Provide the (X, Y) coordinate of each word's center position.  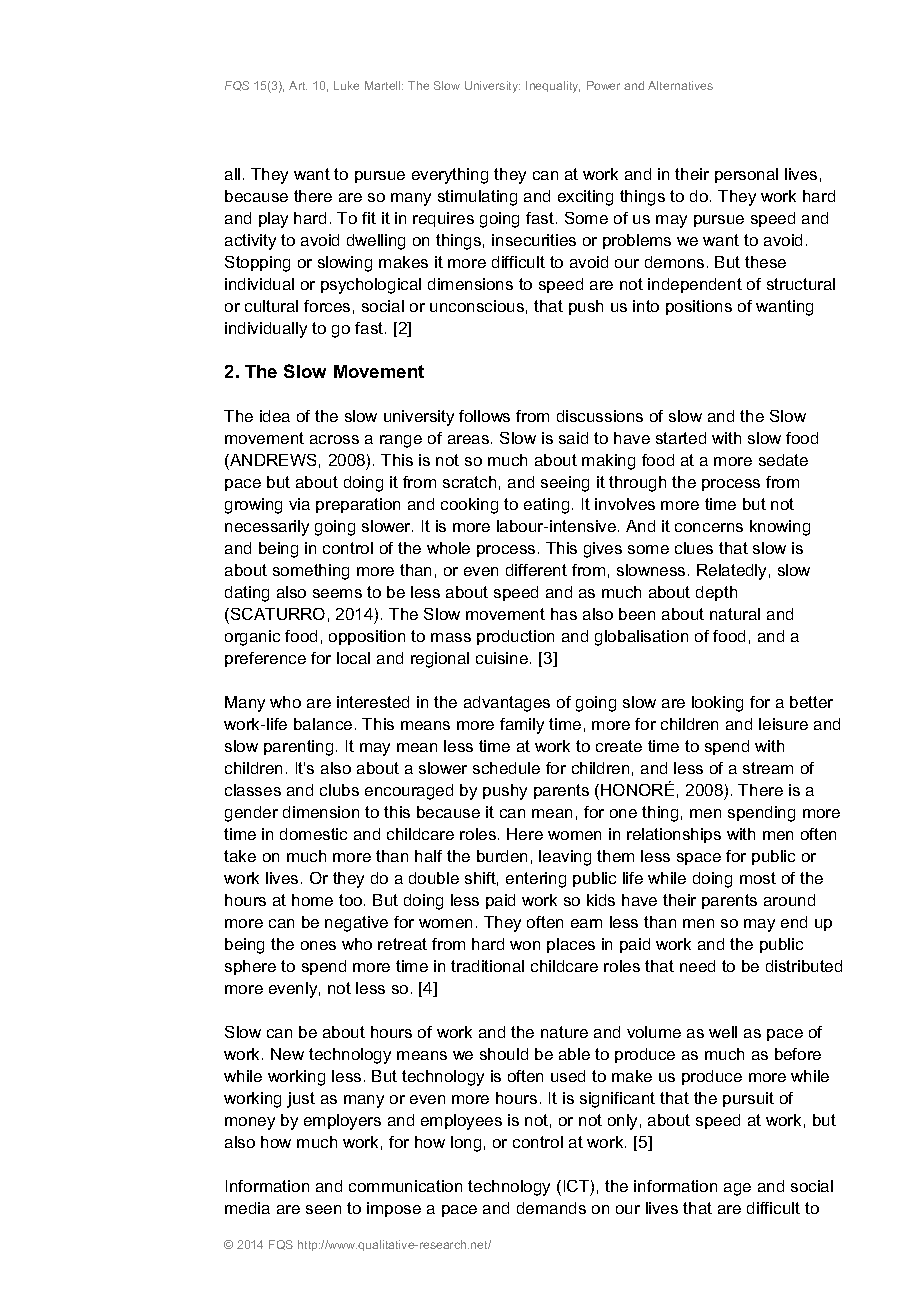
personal (746, 175)
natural (735, 614)
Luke (346, 85)
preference (265, 659)
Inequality (553, 87)
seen (323, 1209)
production (515, 637)
